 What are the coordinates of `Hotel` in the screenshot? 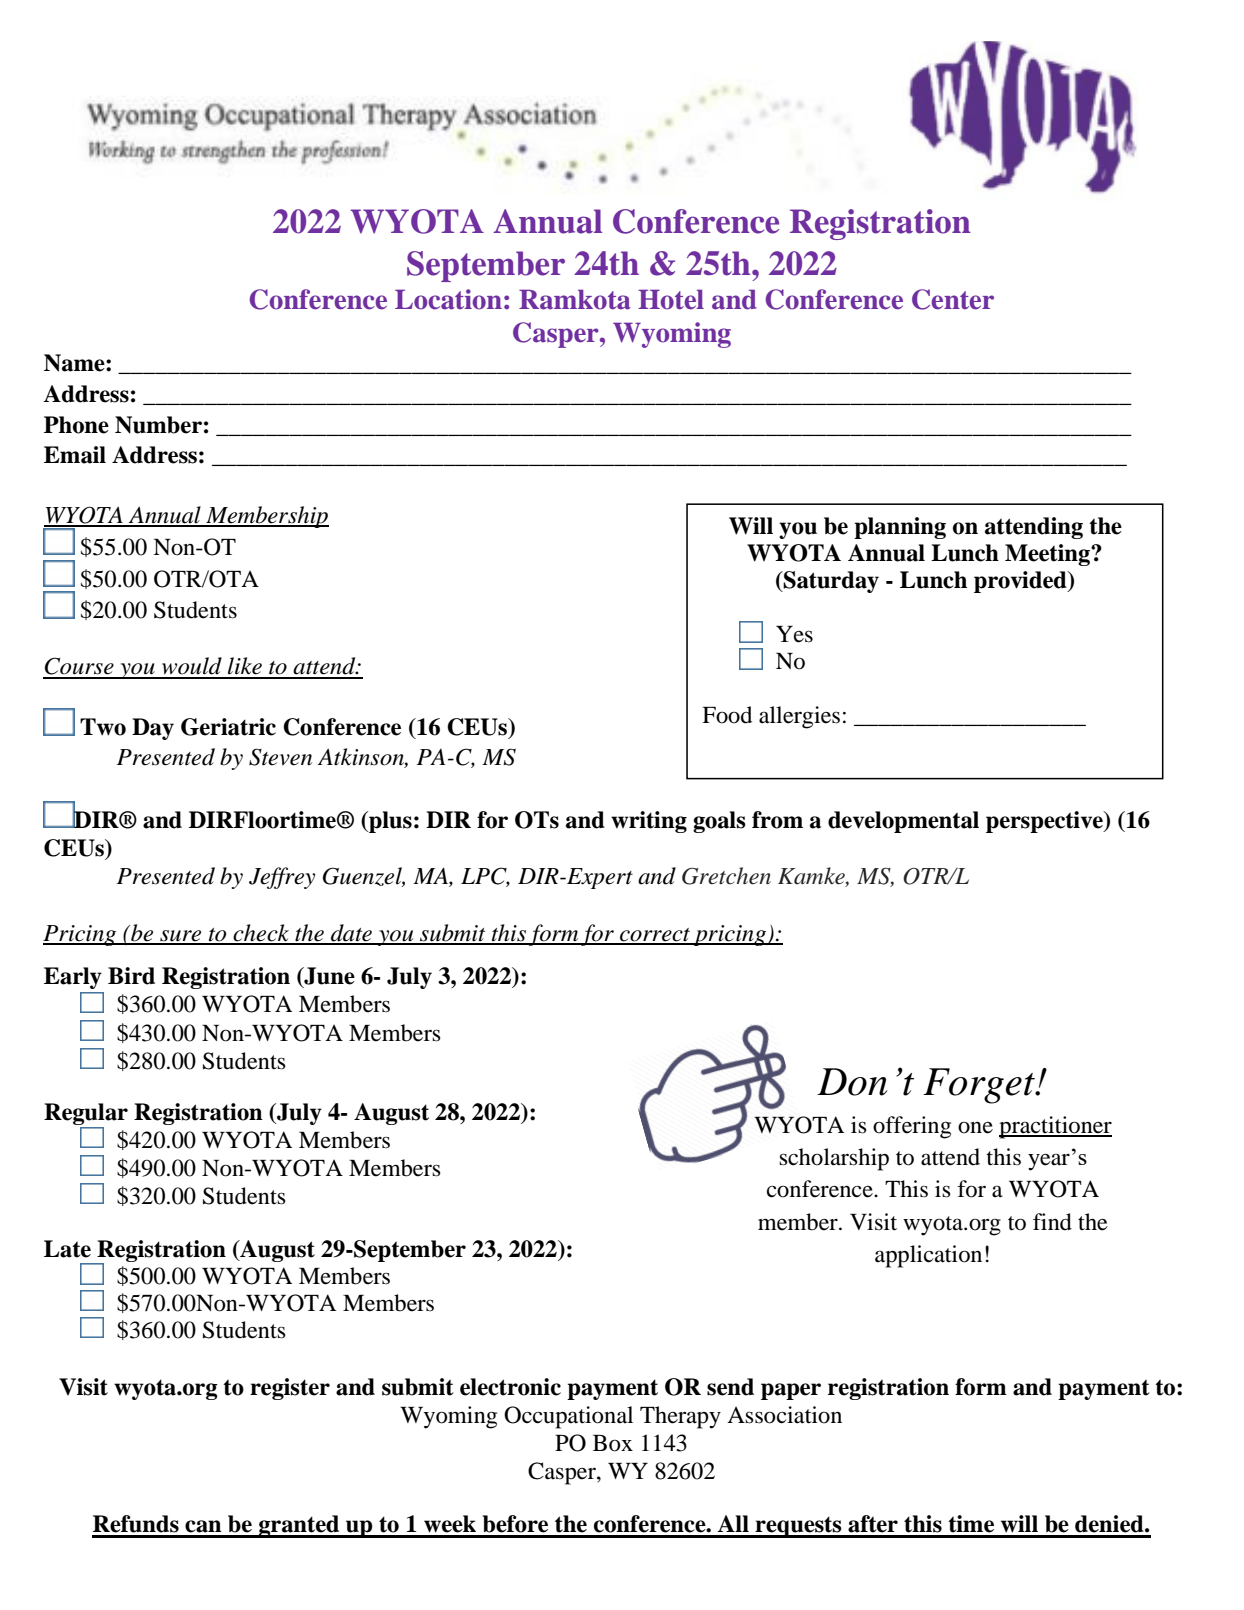 It's located at (671, 299).
